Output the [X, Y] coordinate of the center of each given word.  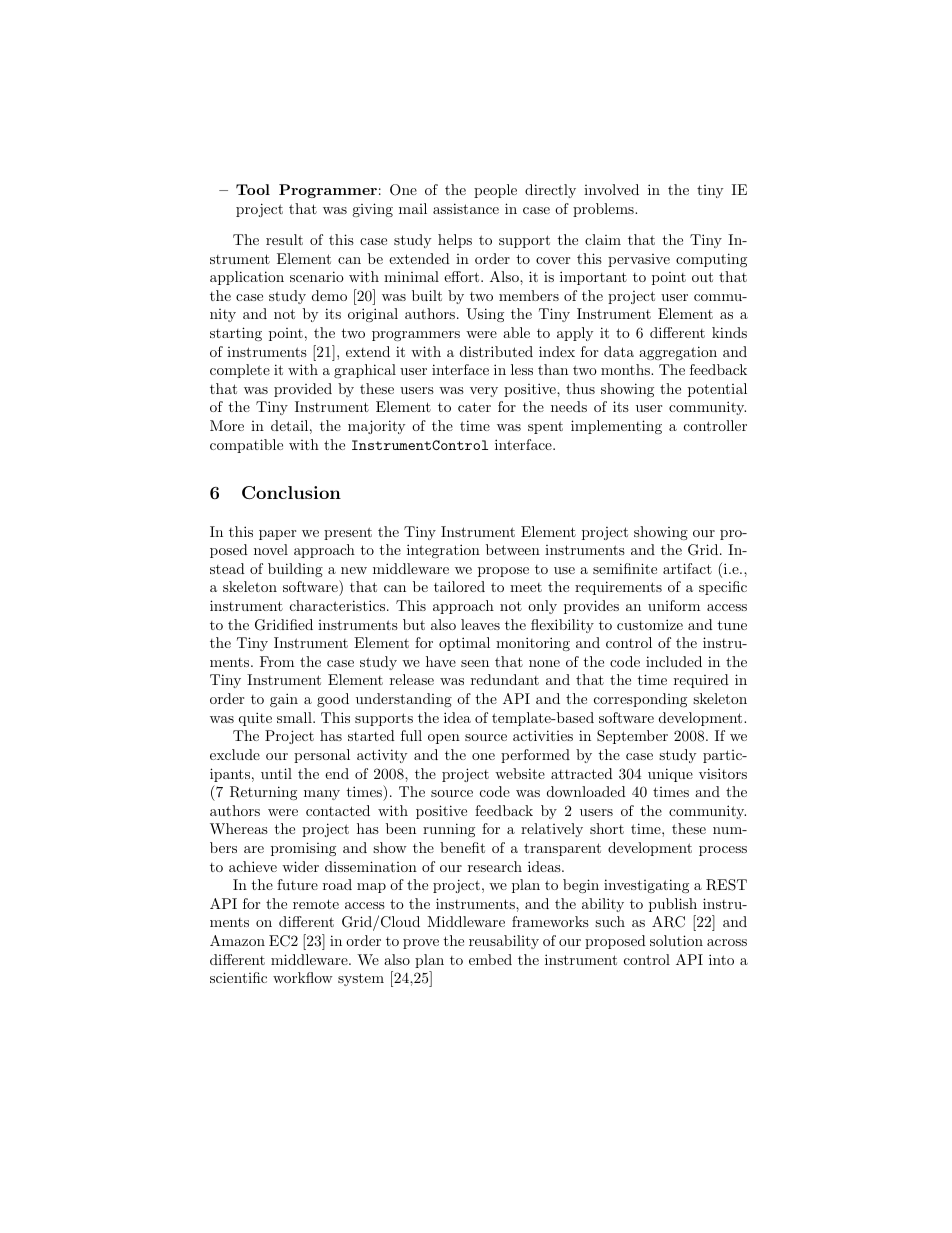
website [520, 773]
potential [717, 390]
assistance [466, 208]
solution [676, 940]
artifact [687, 568]
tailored [459, 586]
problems [604, 210]
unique [670, 775]
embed [490, 959]
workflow [303, 977]
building [295, 570]
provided [303, 390]
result [284, 239]
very [484, 392]
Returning [263, 793]
